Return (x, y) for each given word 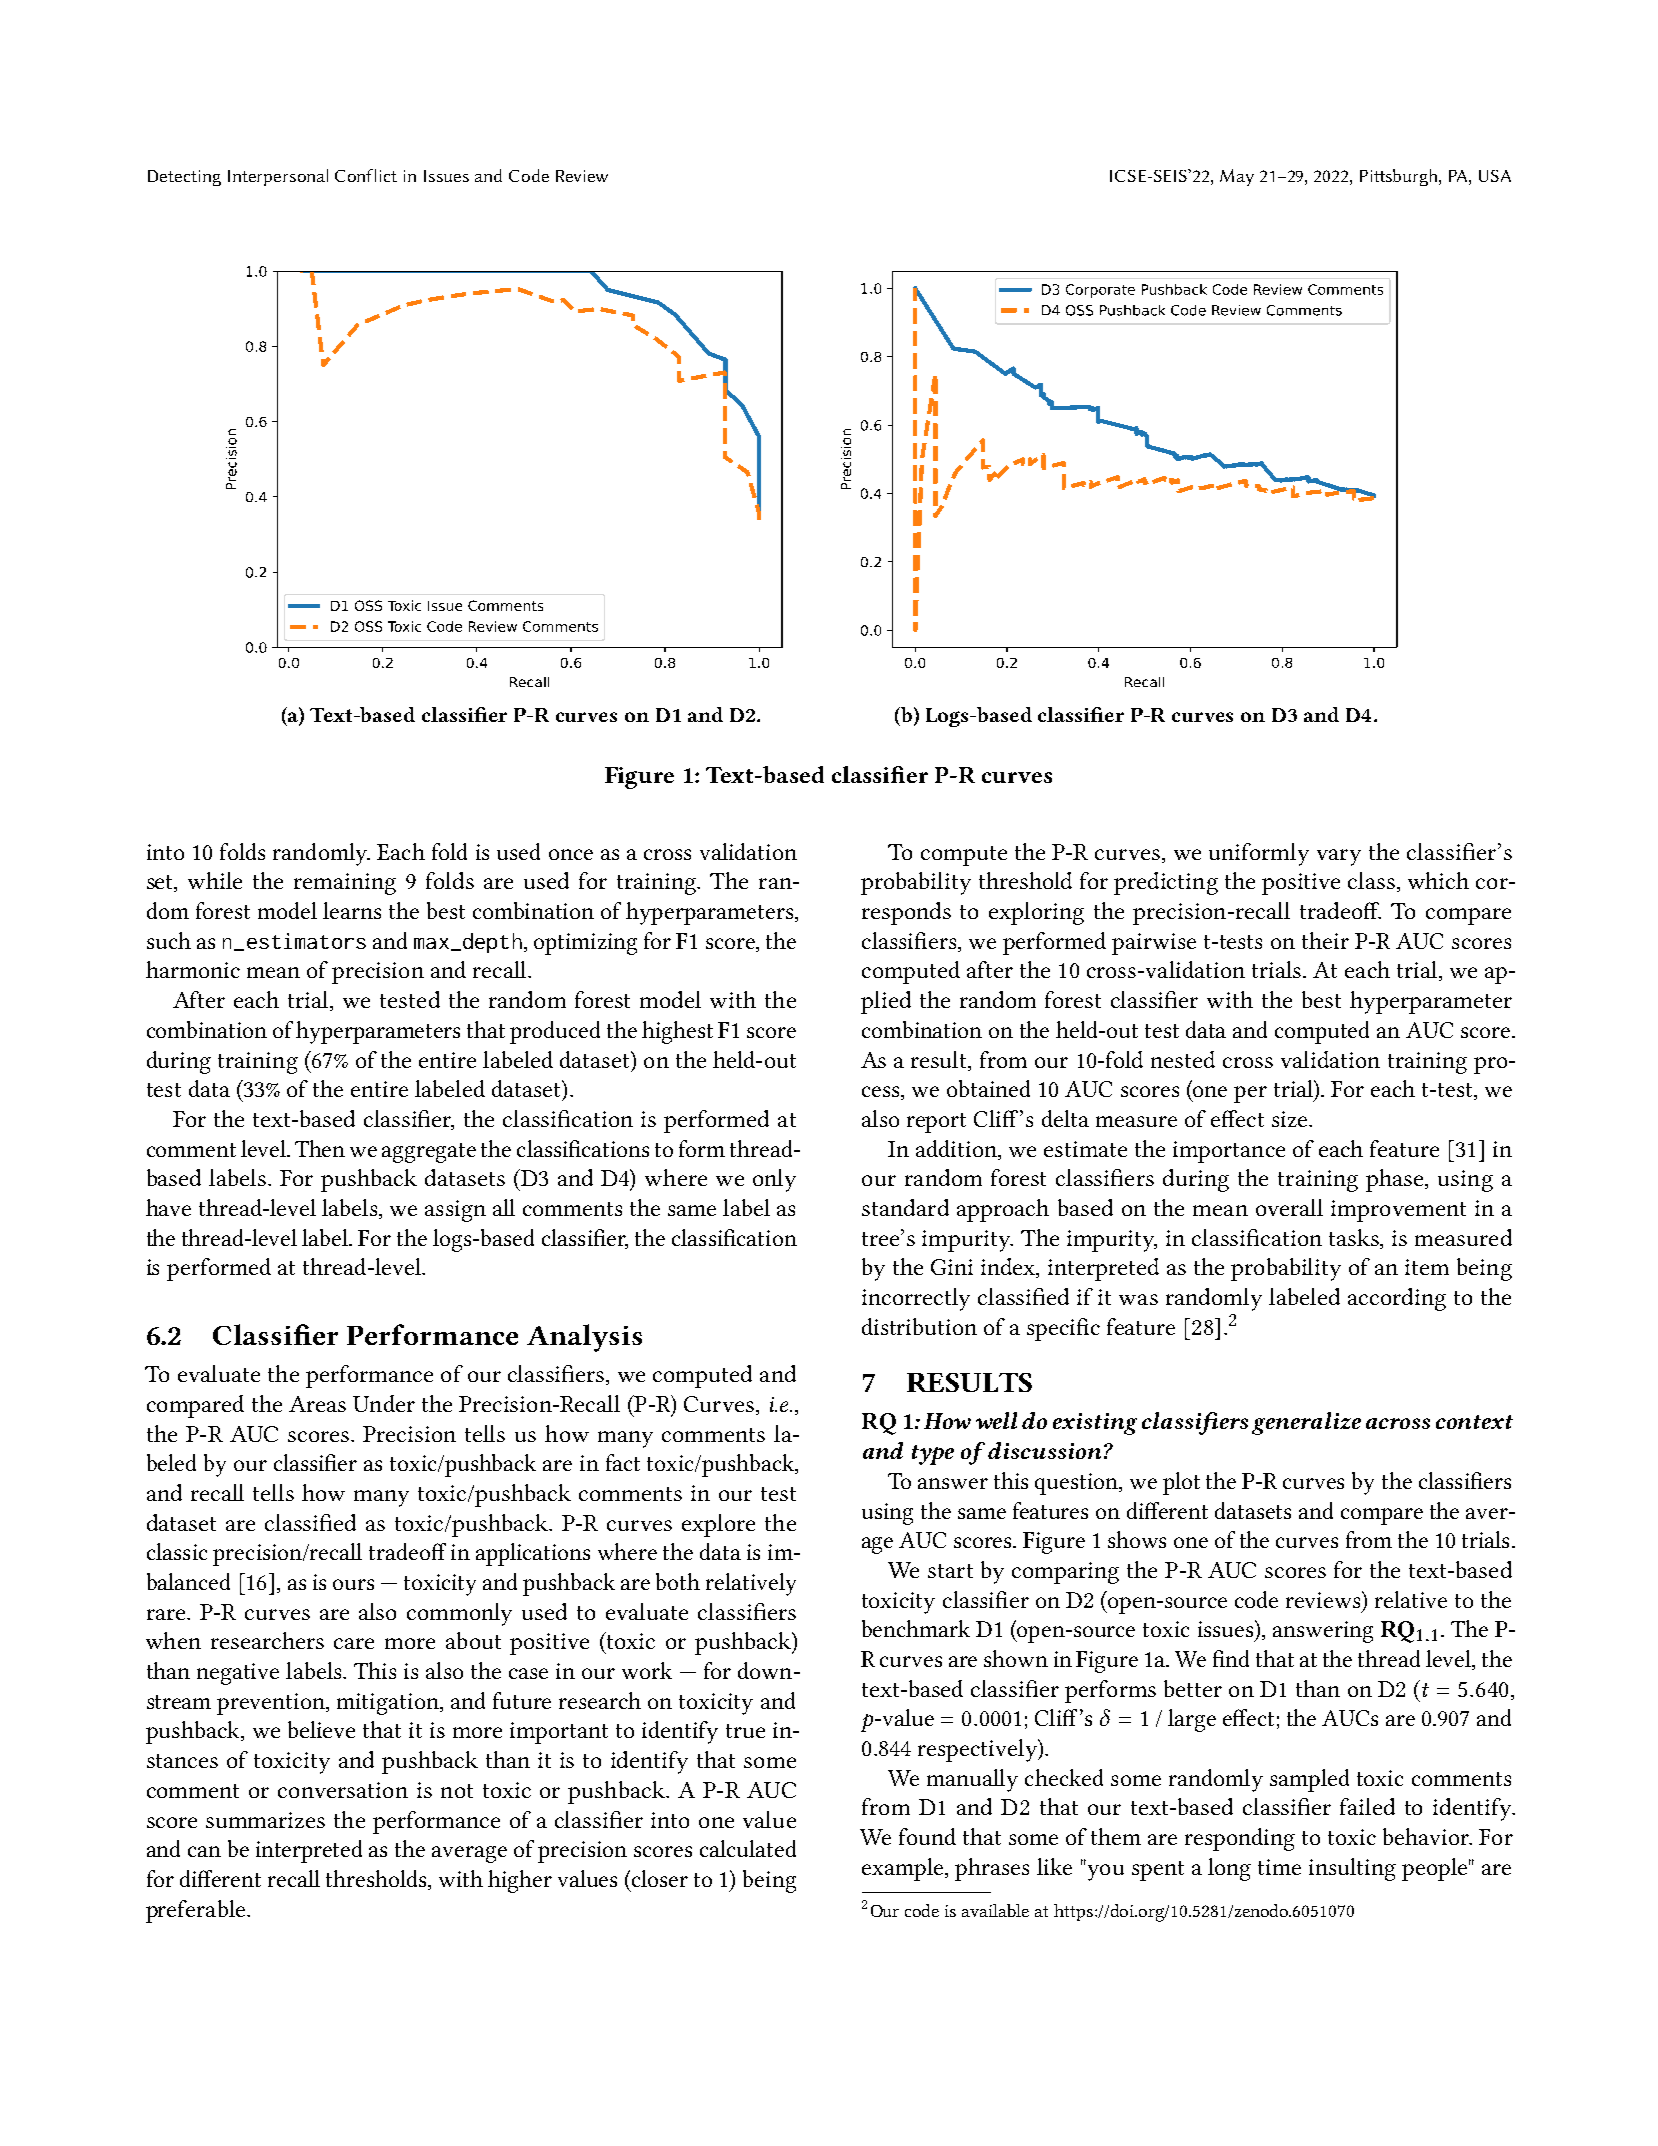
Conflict (366, 175)
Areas (317, 1404)
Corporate (1100, 291)
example (902, 1869)
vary (1339, 857)
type (933, 1455)
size (1289, 1119)
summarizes (265, 1820)
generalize (1306, 1423)
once (571, 854)
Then (320, 1148)
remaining (345, 884)
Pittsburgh (1400, 177)
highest (677, 1032)
